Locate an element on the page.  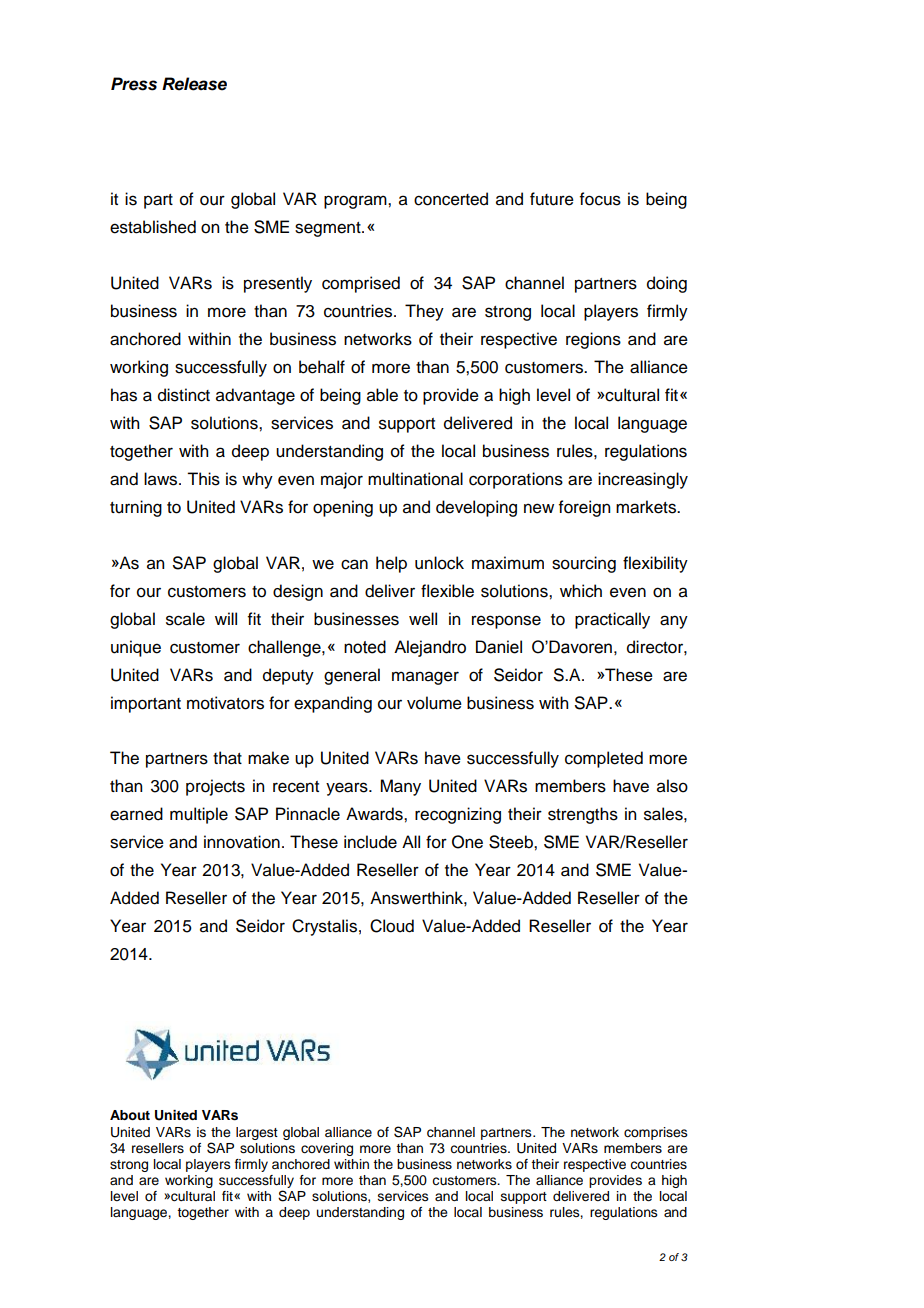
Cloud is located at coordinates (392, 926).
